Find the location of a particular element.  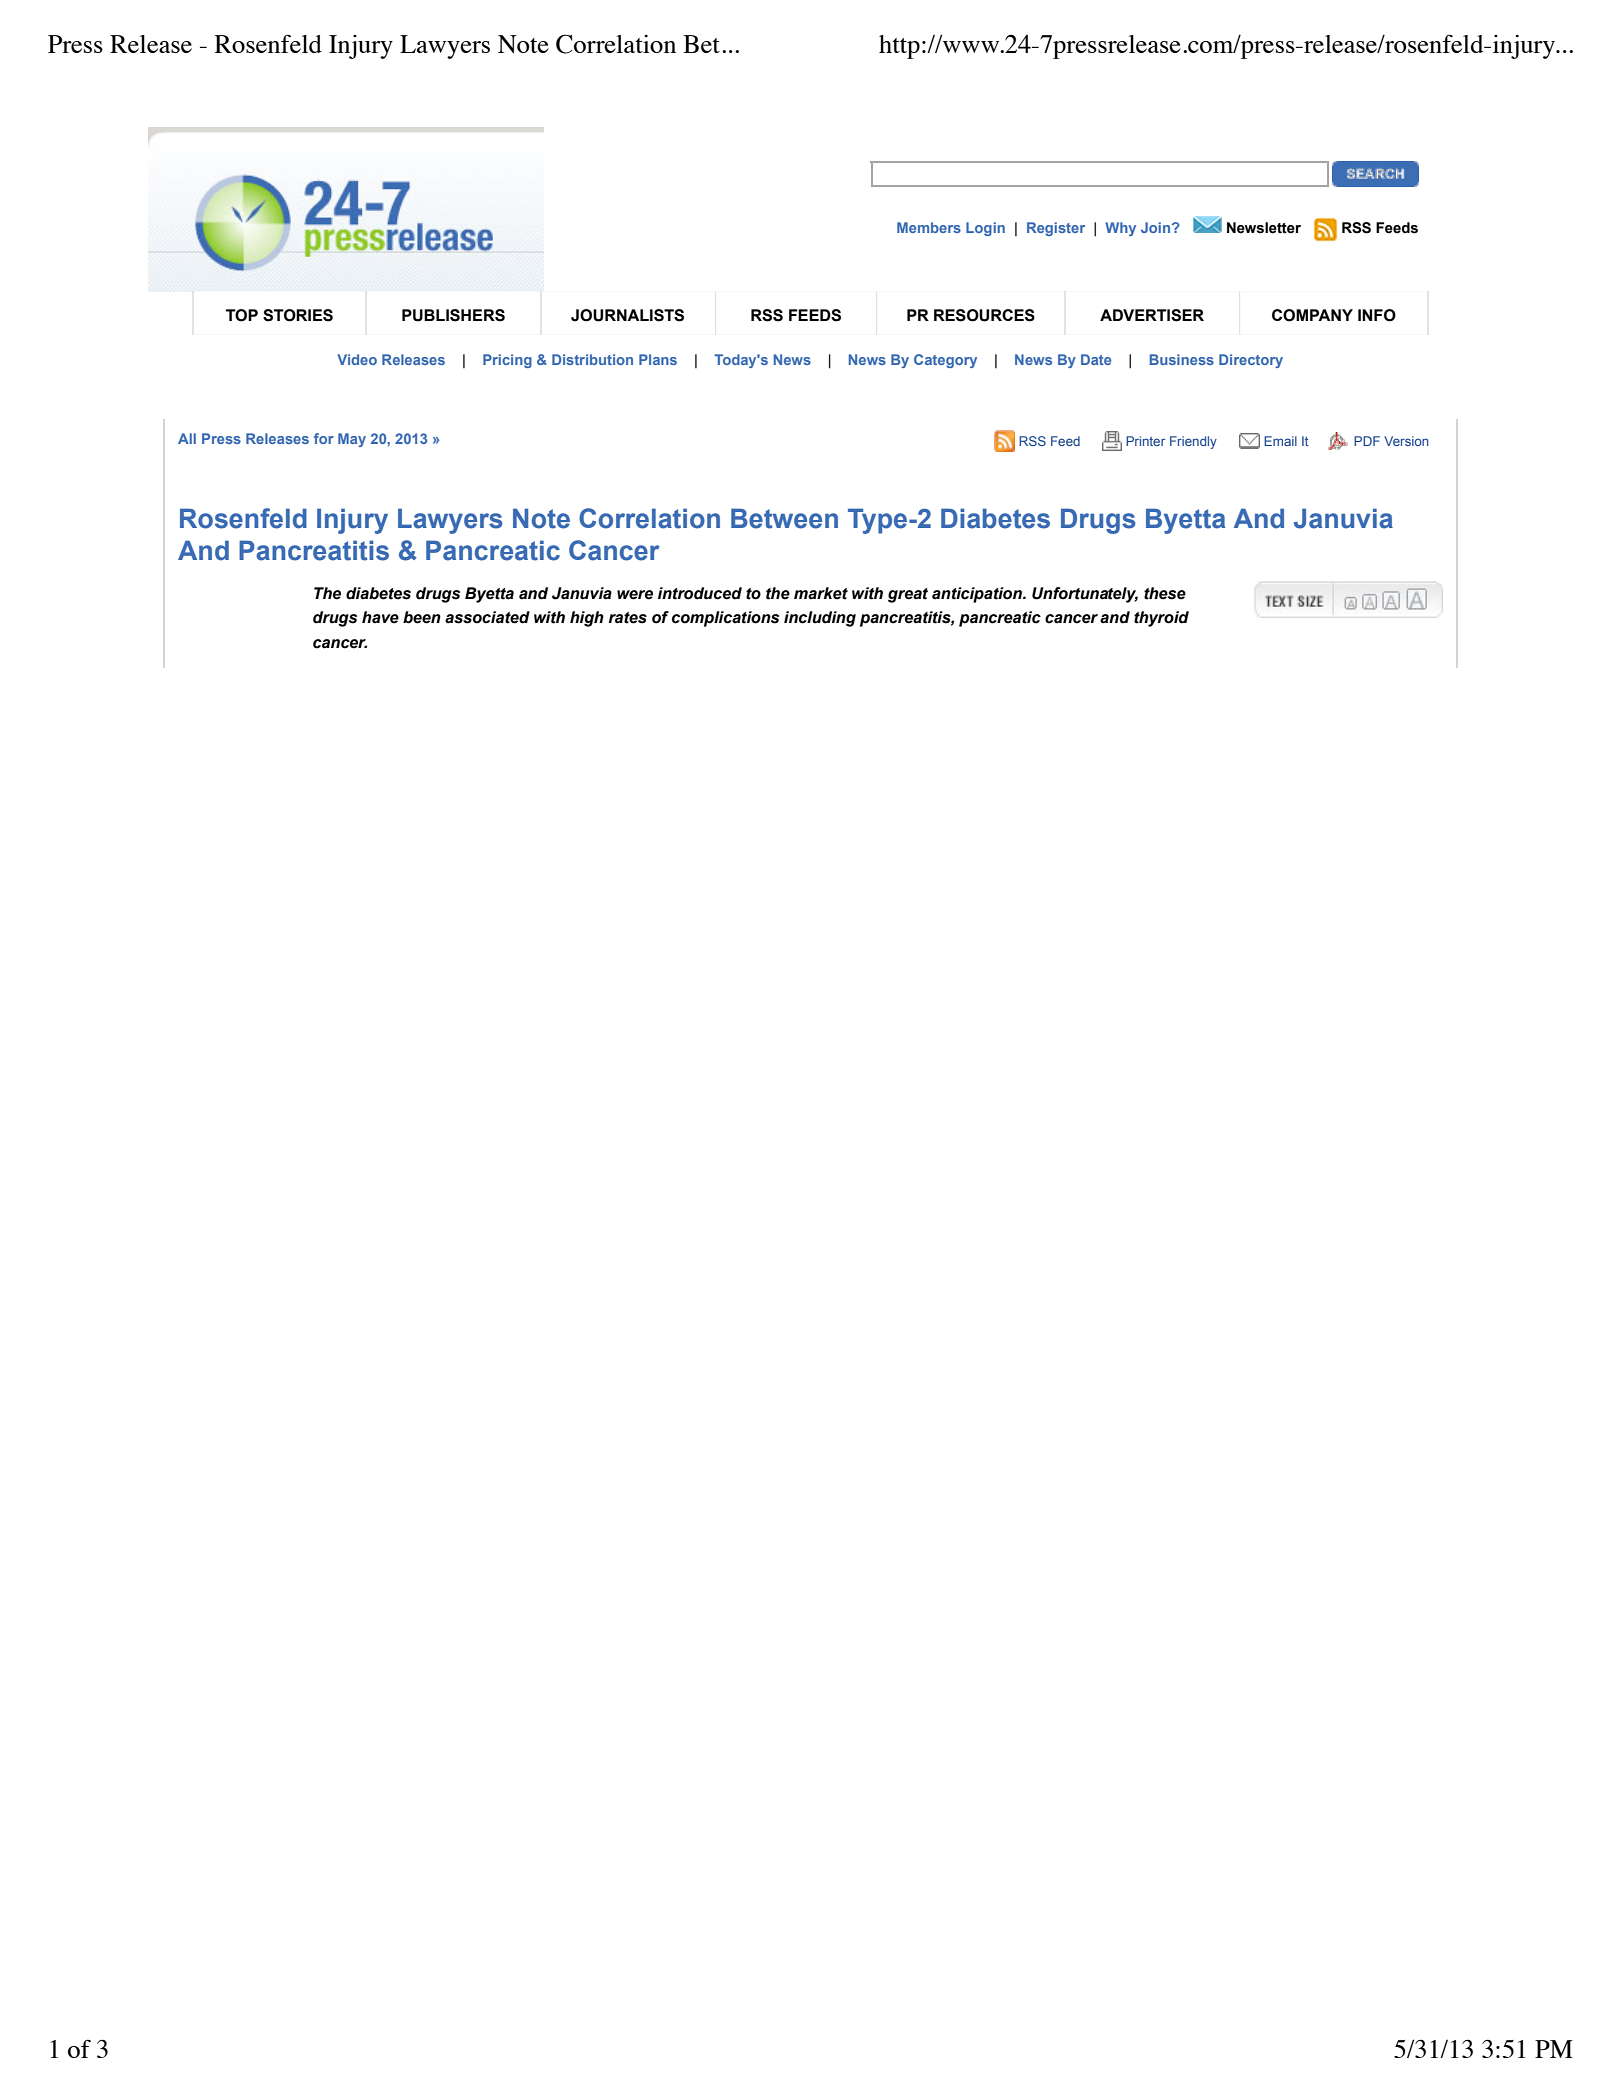

Video is located at coordinates (357, 359).
